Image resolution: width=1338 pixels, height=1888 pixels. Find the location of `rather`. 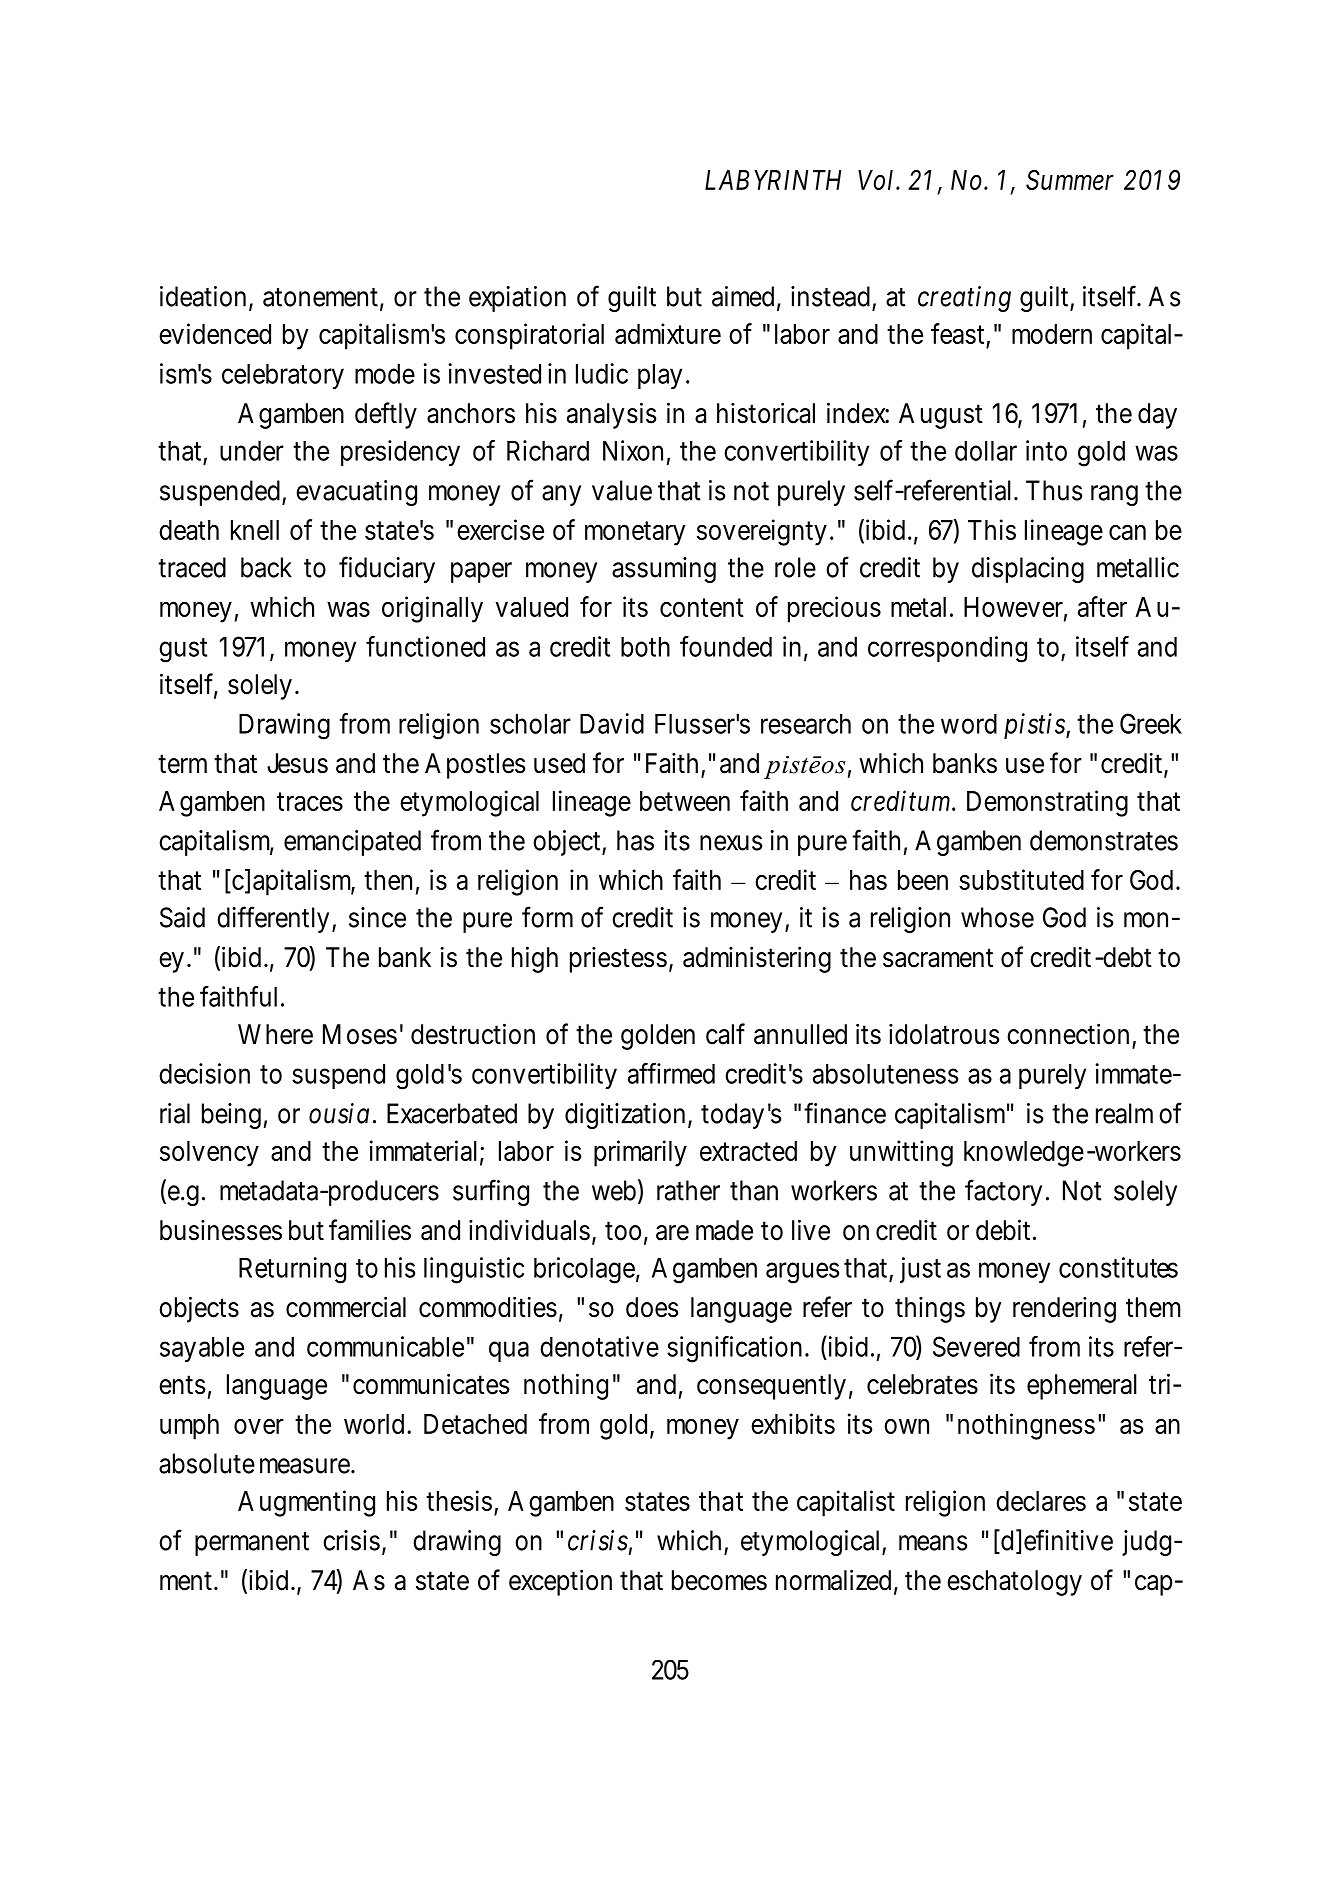

rather is located at coordinates (688, 1190).
